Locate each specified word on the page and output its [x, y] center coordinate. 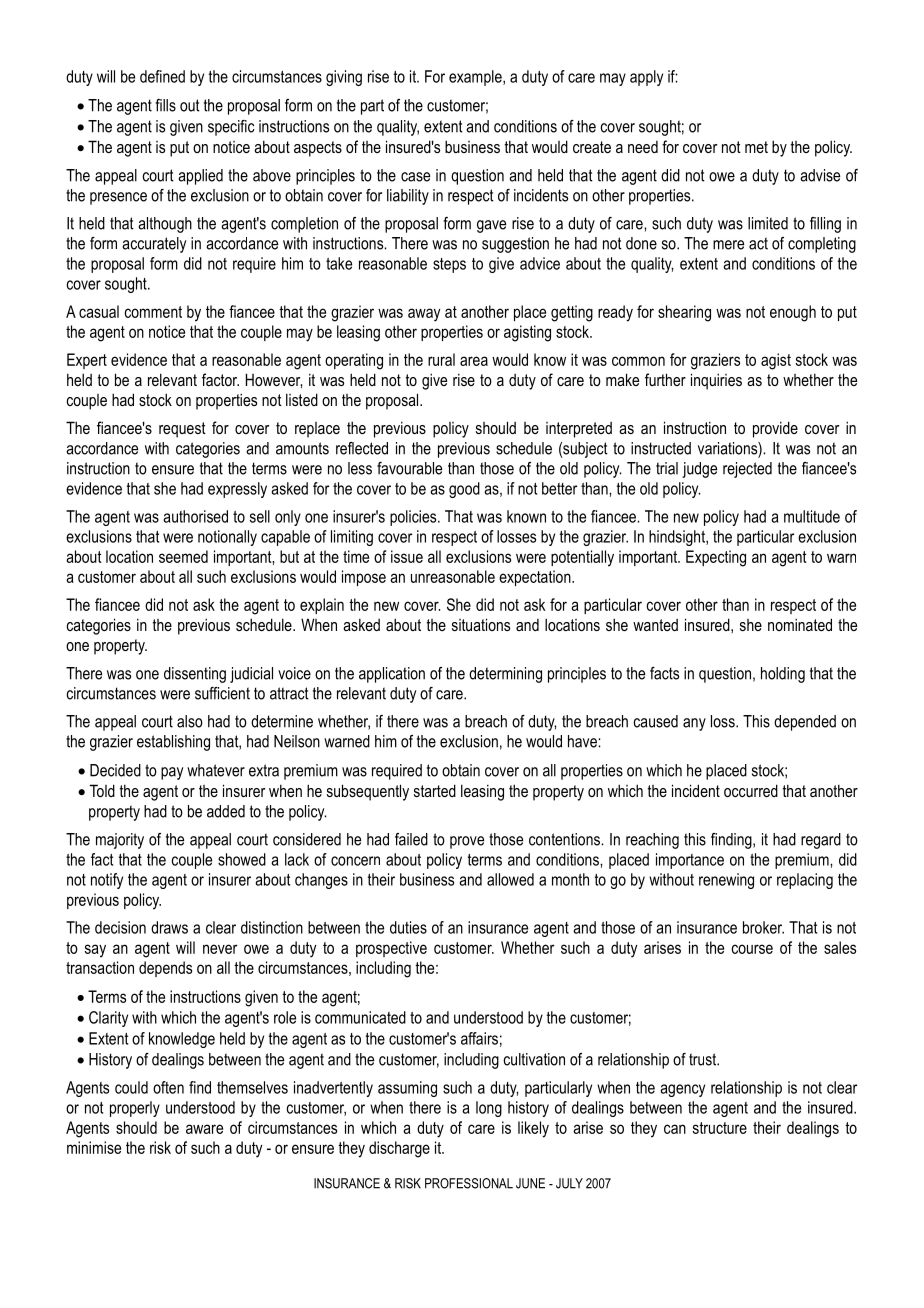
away [424, 315]
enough [793, 313]
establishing [173, 743]
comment [153, 312]
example [476, 78]
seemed [183, 556]
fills [165, 105]
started [435, 790]
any [694, 724]
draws [169, 927]
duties [408, 927]
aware [204, 1129]
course [752, 949]
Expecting [716, 558]
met [756, 147]
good [464, 490]
